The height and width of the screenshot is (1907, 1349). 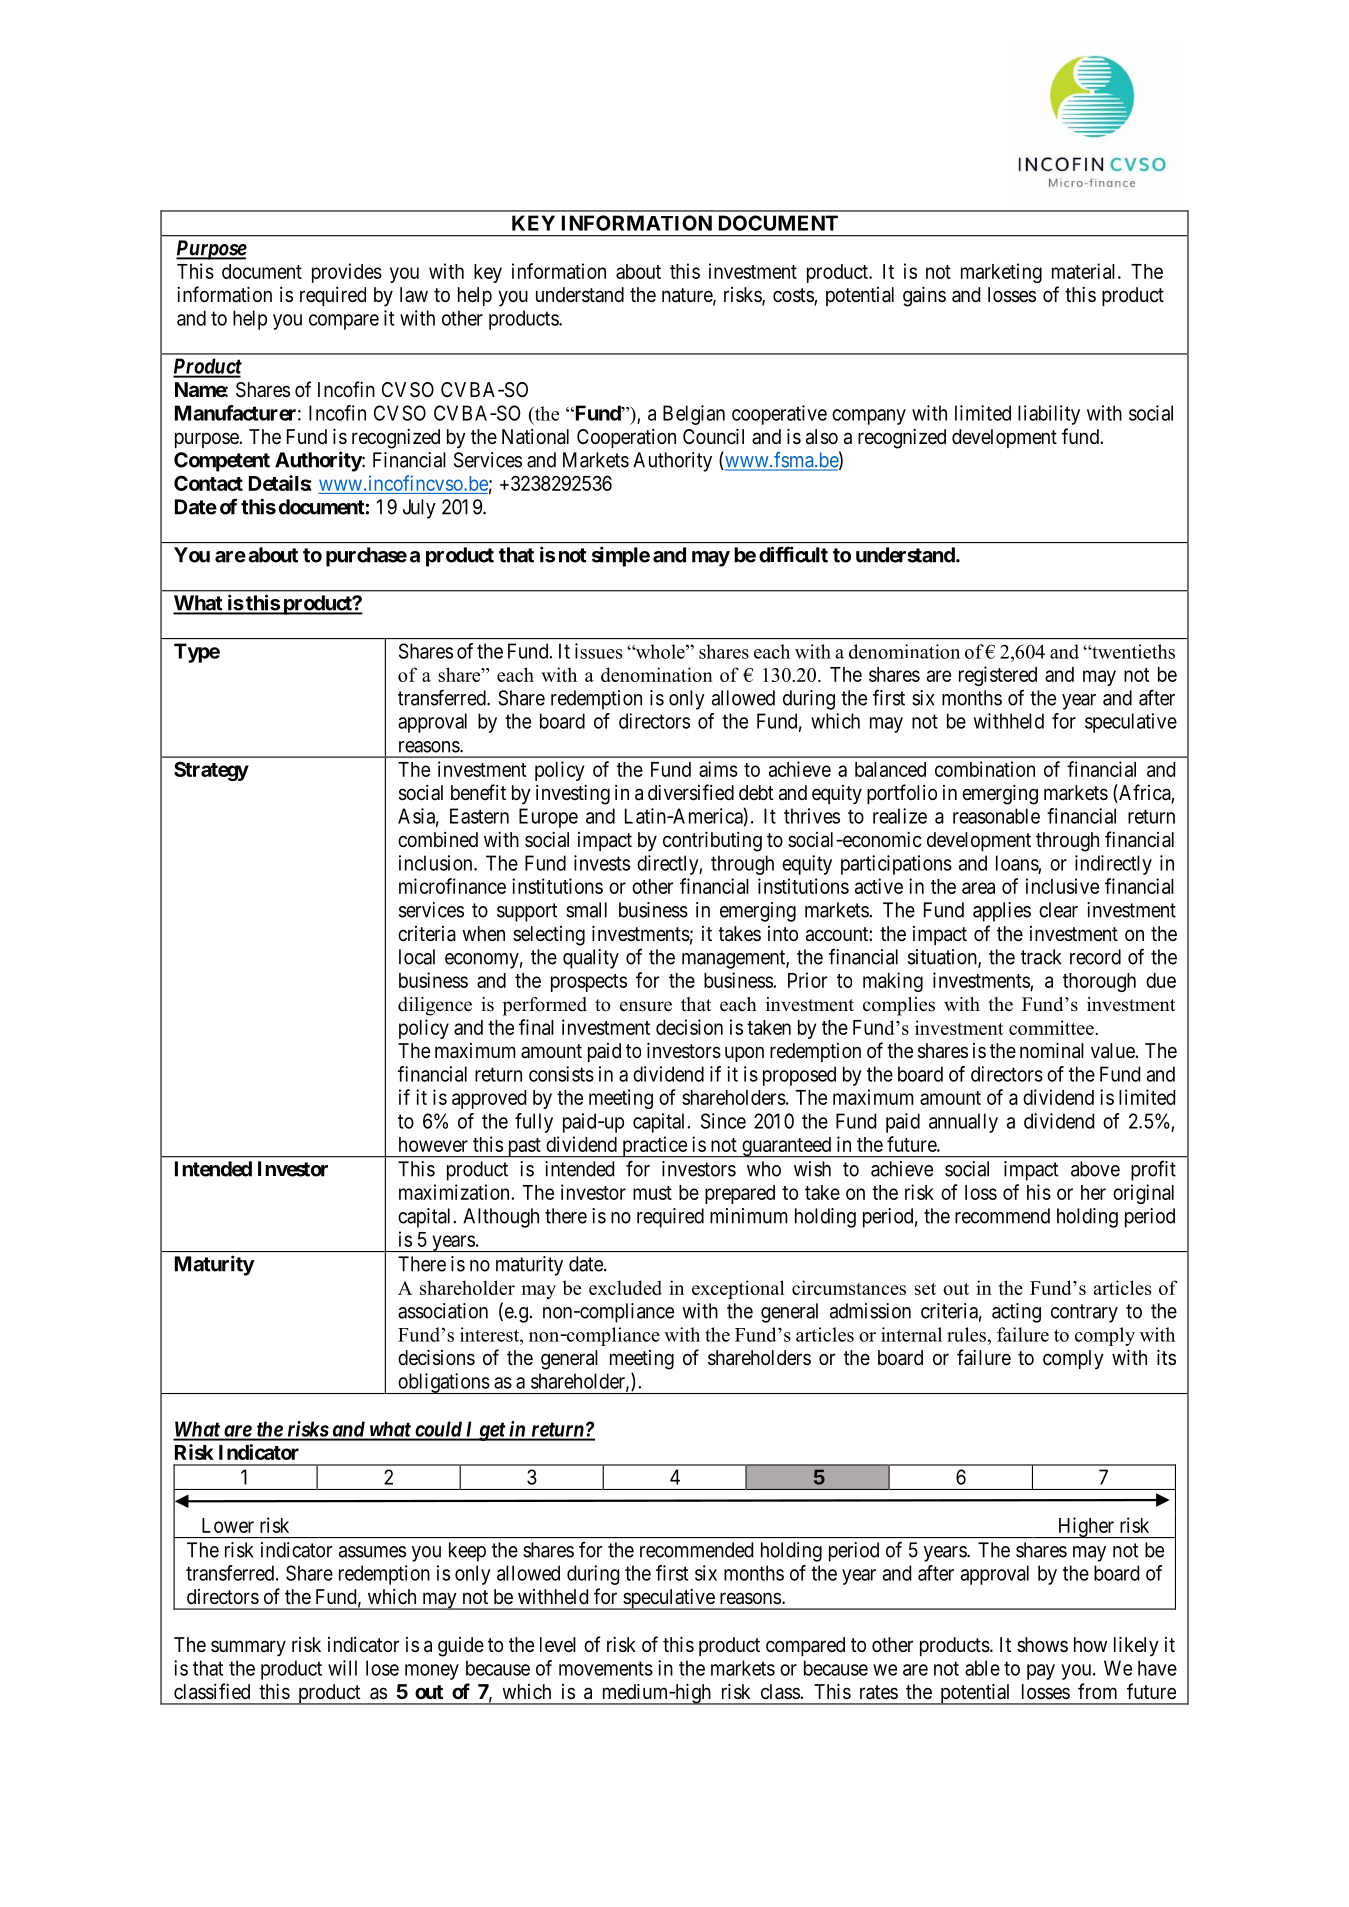 I want to click on Strategy, so click(x=211, y=771).
